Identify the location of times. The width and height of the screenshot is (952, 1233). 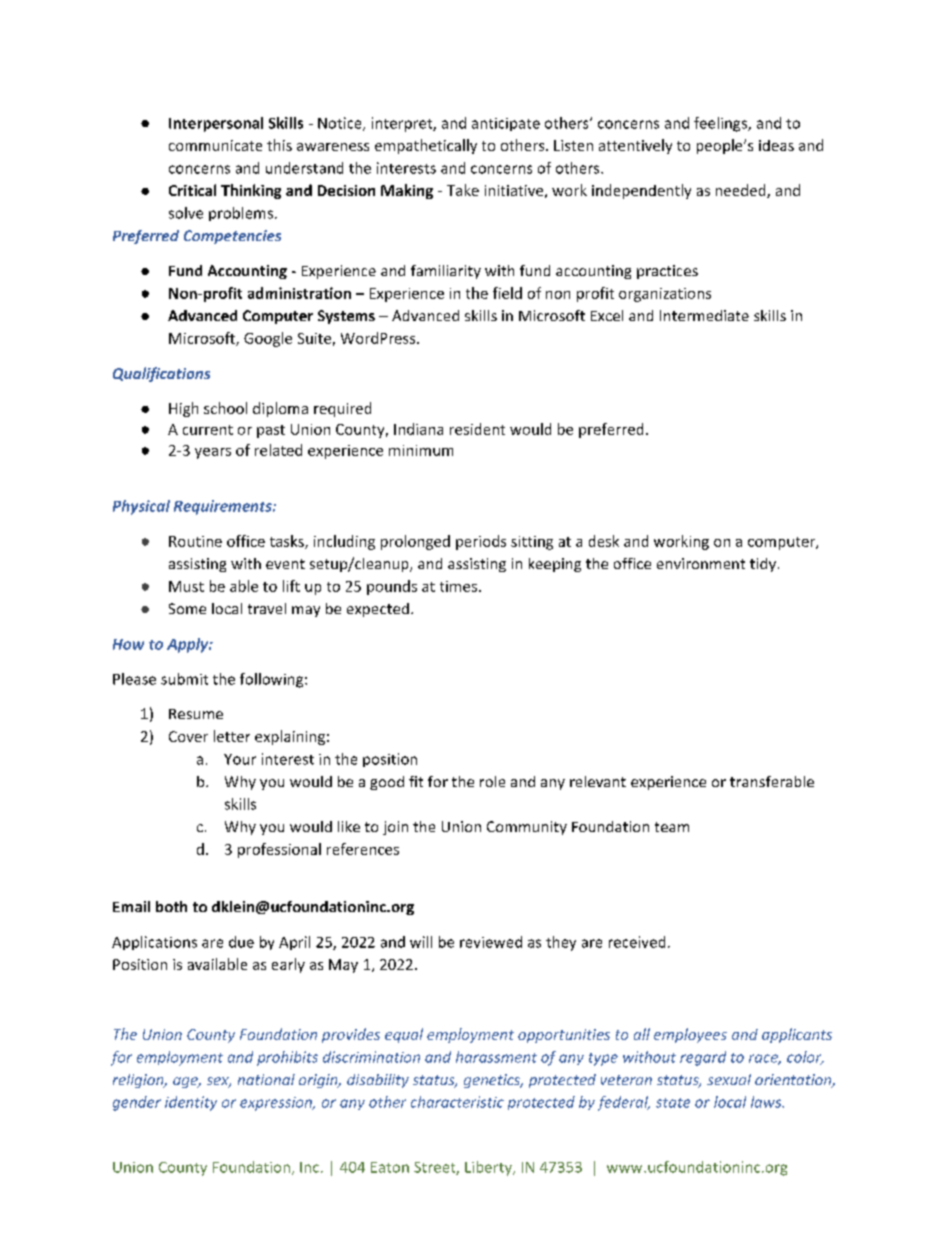
(460, 586).
